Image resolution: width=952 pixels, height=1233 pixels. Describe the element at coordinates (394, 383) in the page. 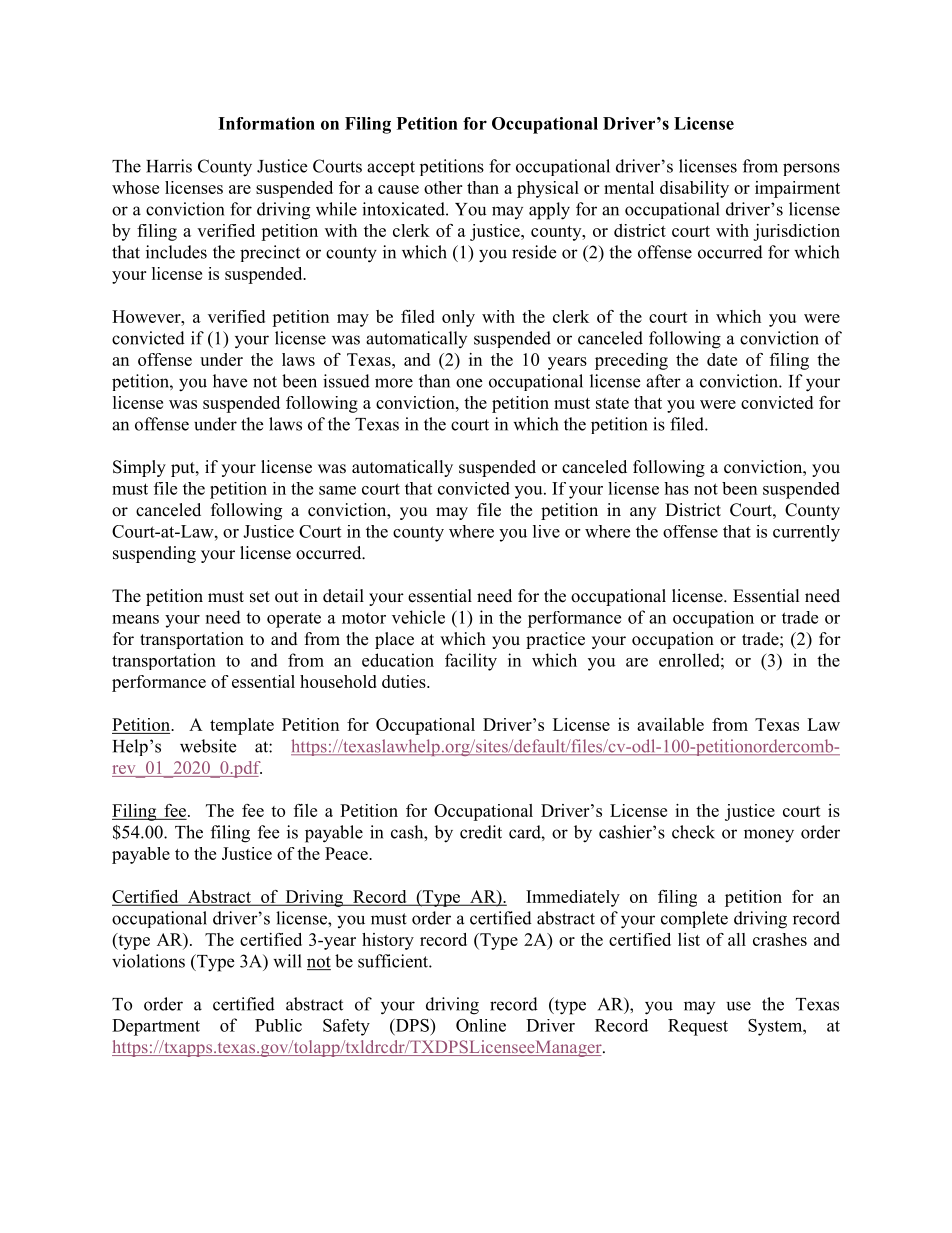

I see `more` at that location.
